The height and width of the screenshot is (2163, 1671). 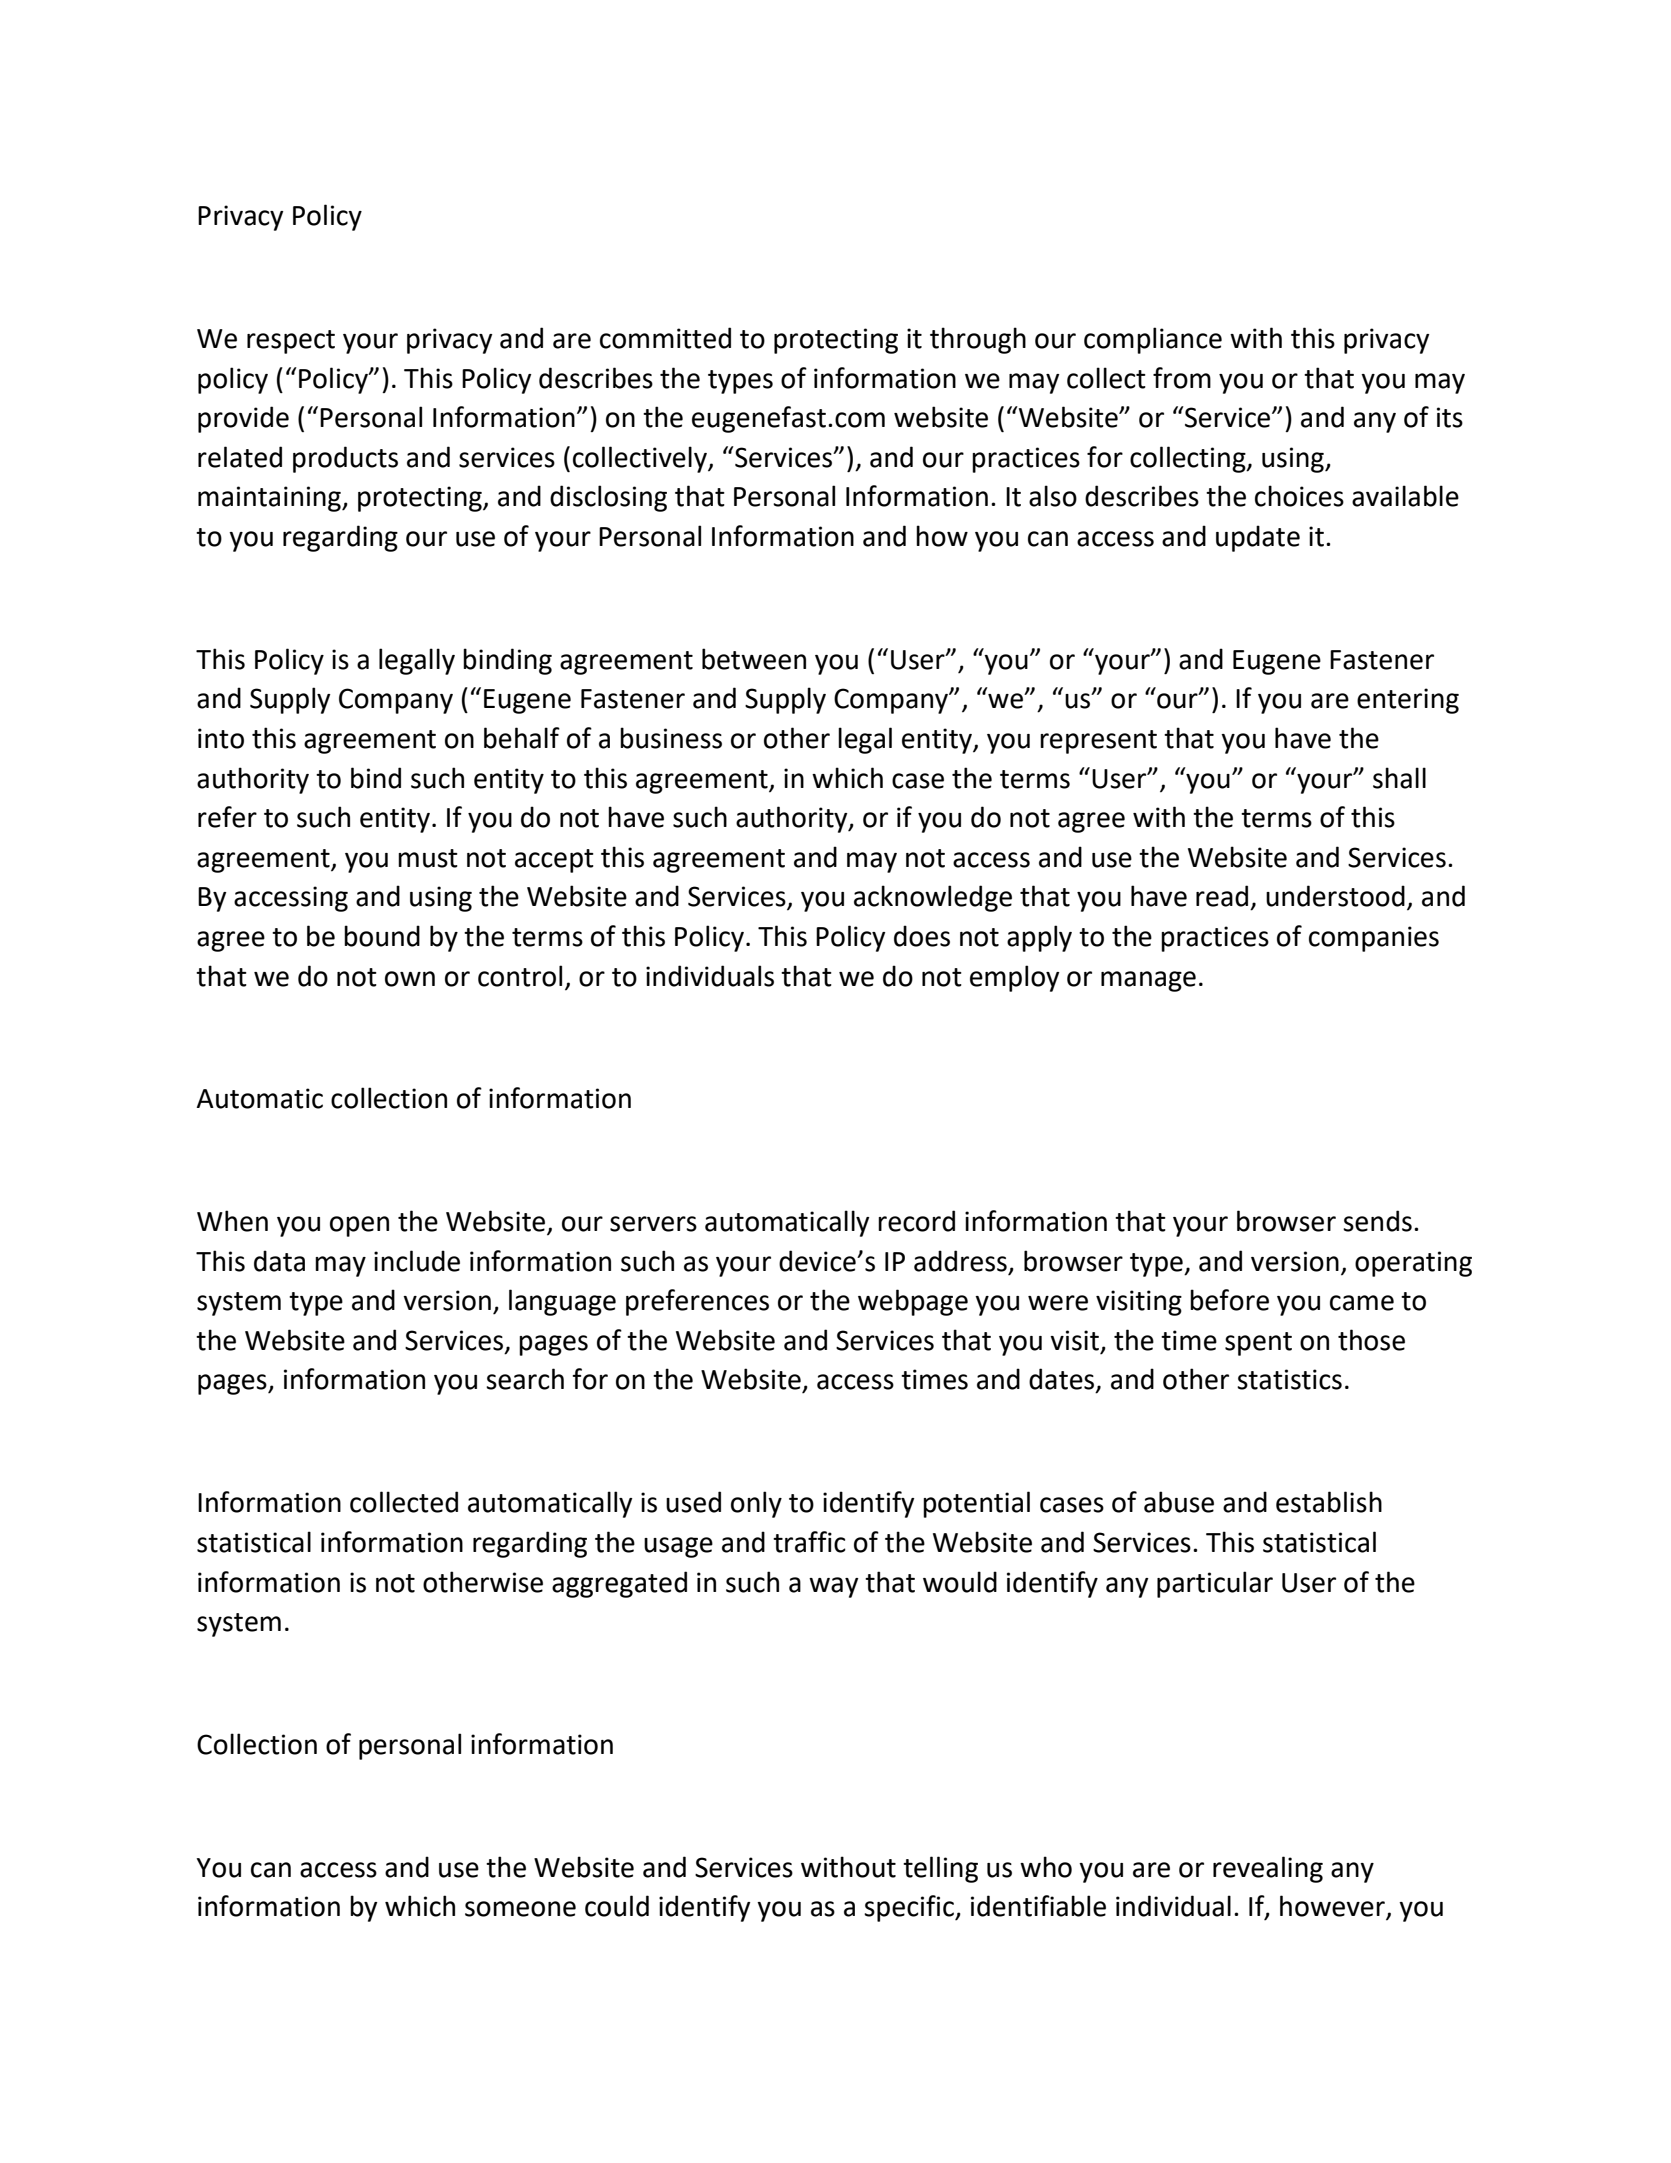 What do you see at coordinates (756, 1504) in the screenshot?
I see `only` at bounding box center [756, 1504].
